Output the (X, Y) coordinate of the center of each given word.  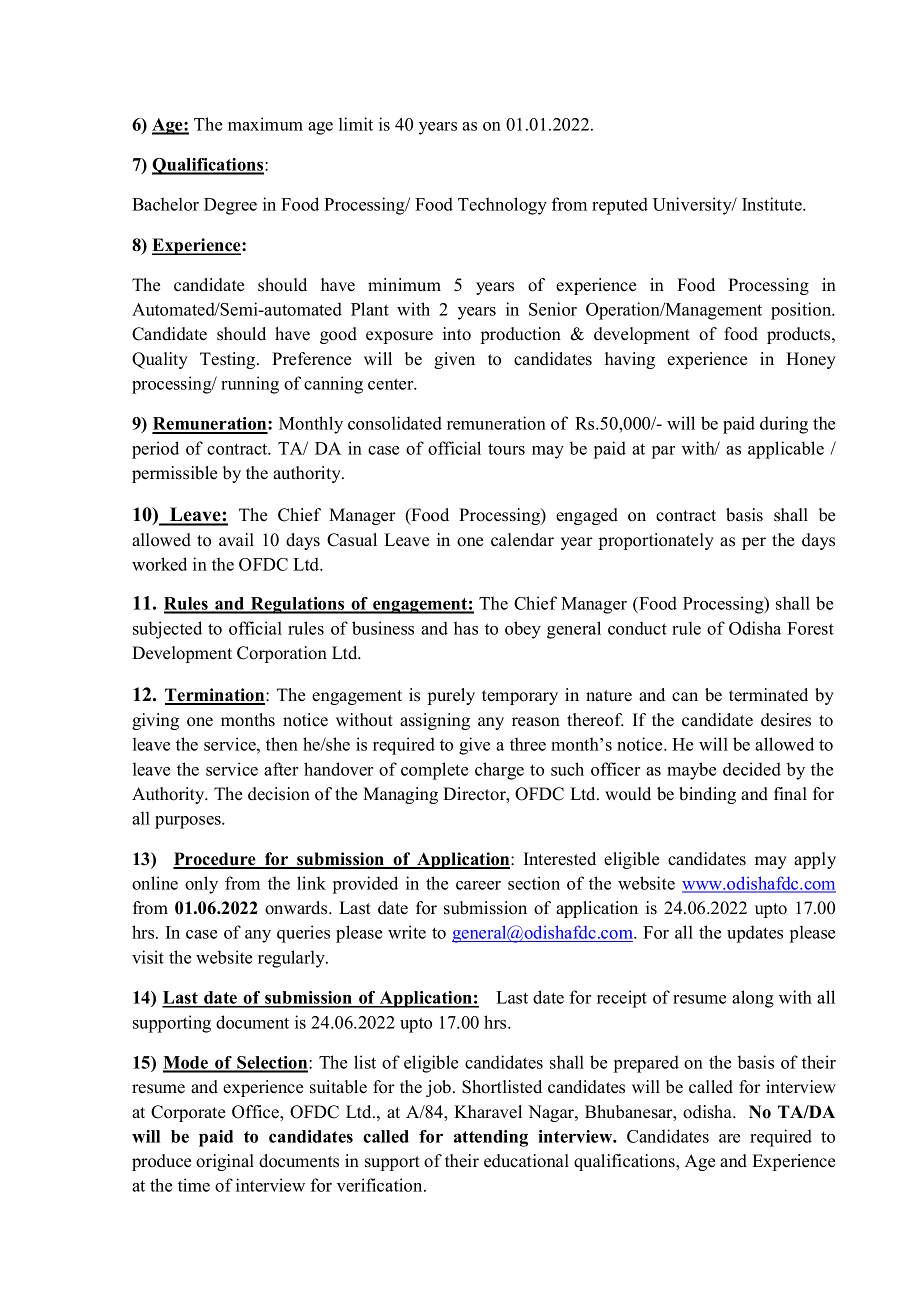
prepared (646, 1064)
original (225, 1162)
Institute (773, 204)
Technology (502, 206)
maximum (265, 124)
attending (491, 1138)
